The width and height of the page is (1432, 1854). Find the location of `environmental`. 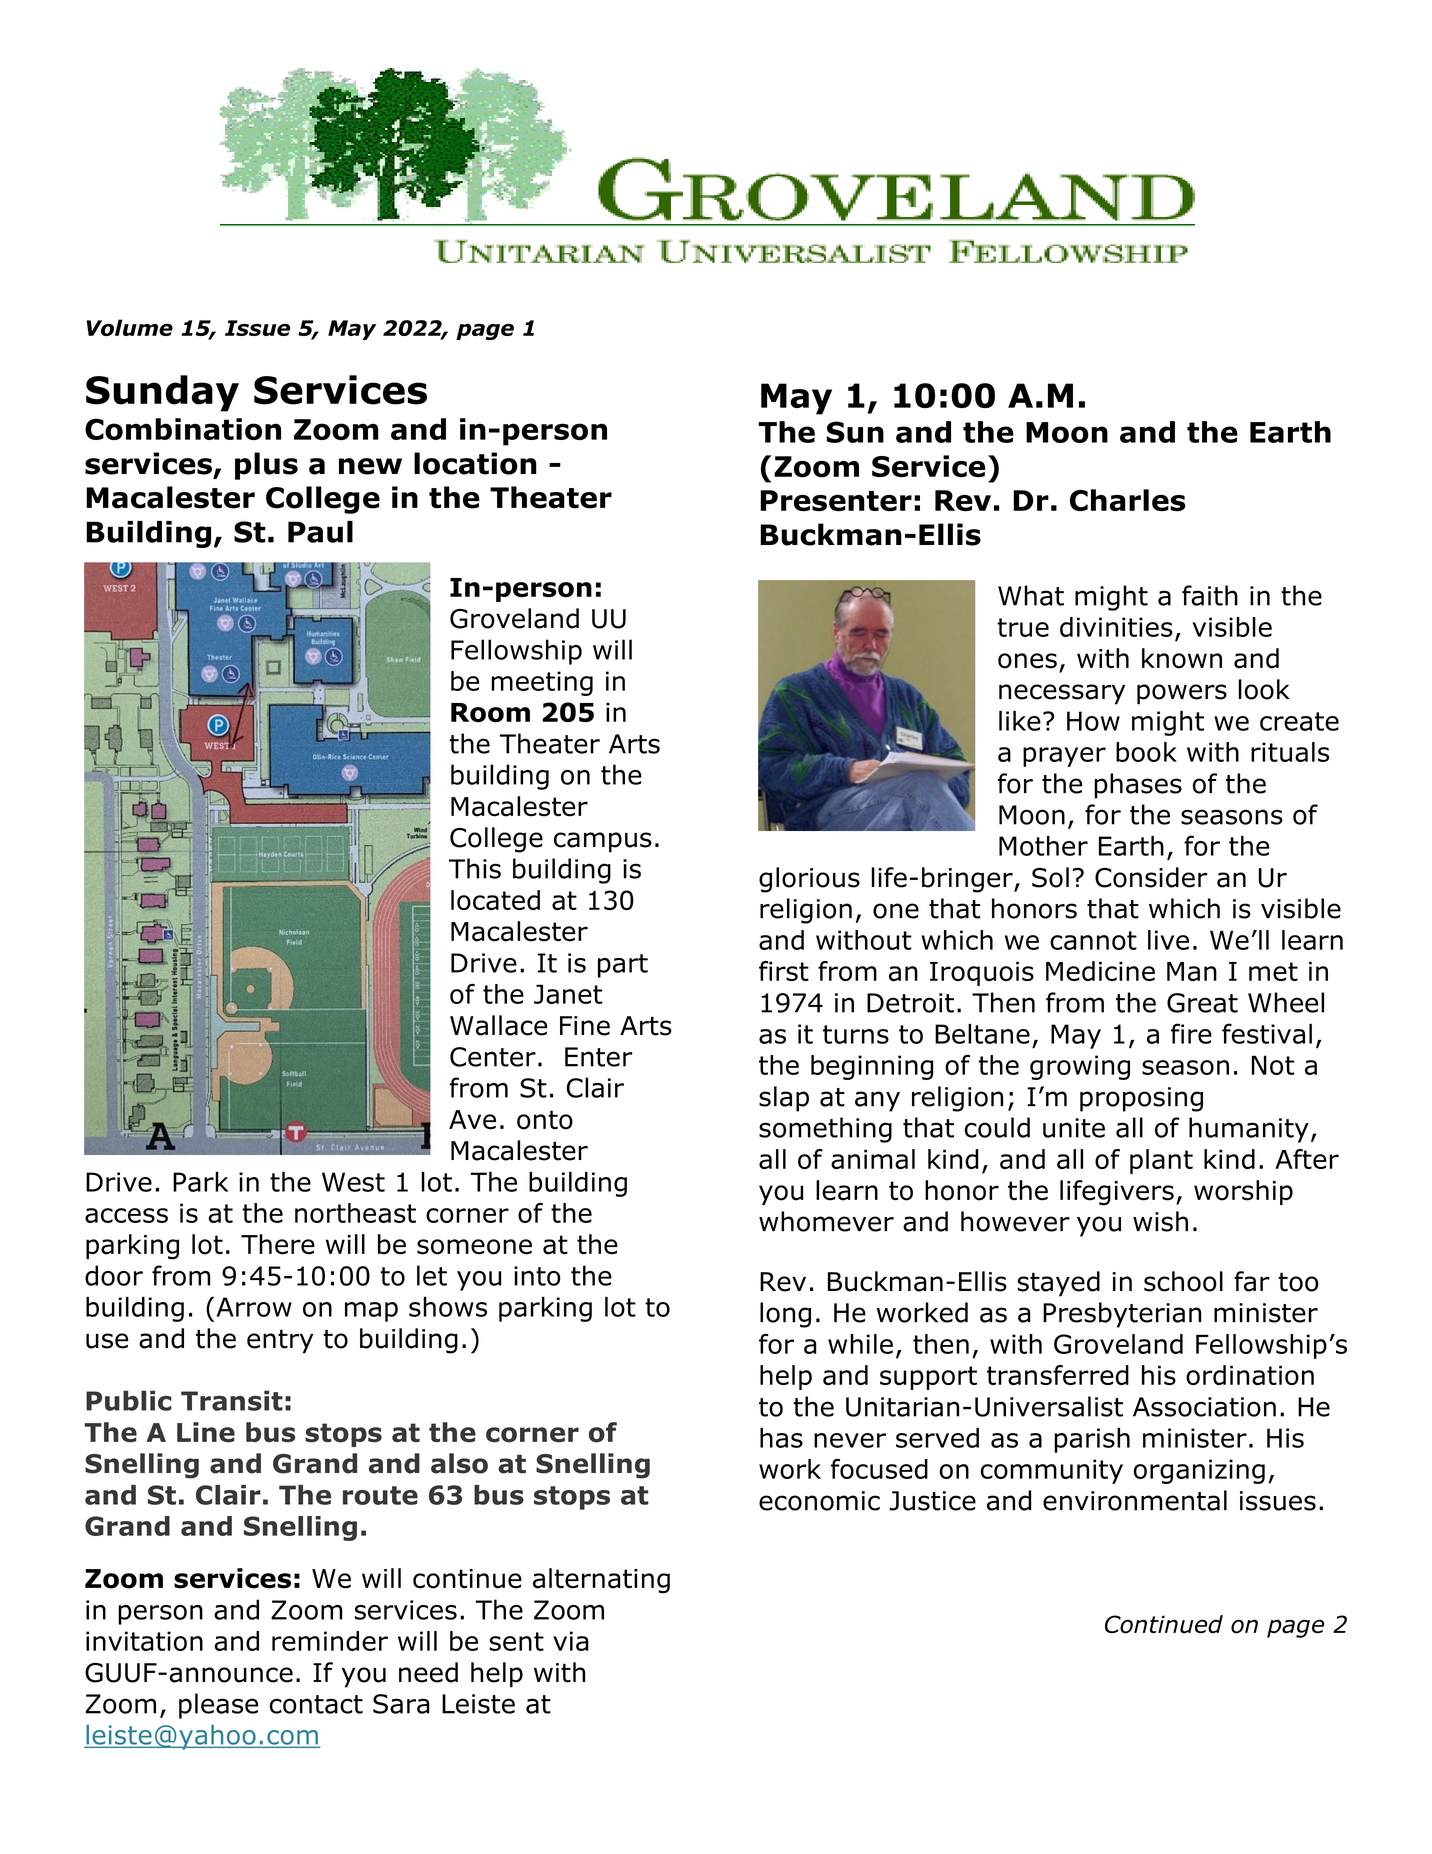

environmental is located at coordinates (1135, 1500).
